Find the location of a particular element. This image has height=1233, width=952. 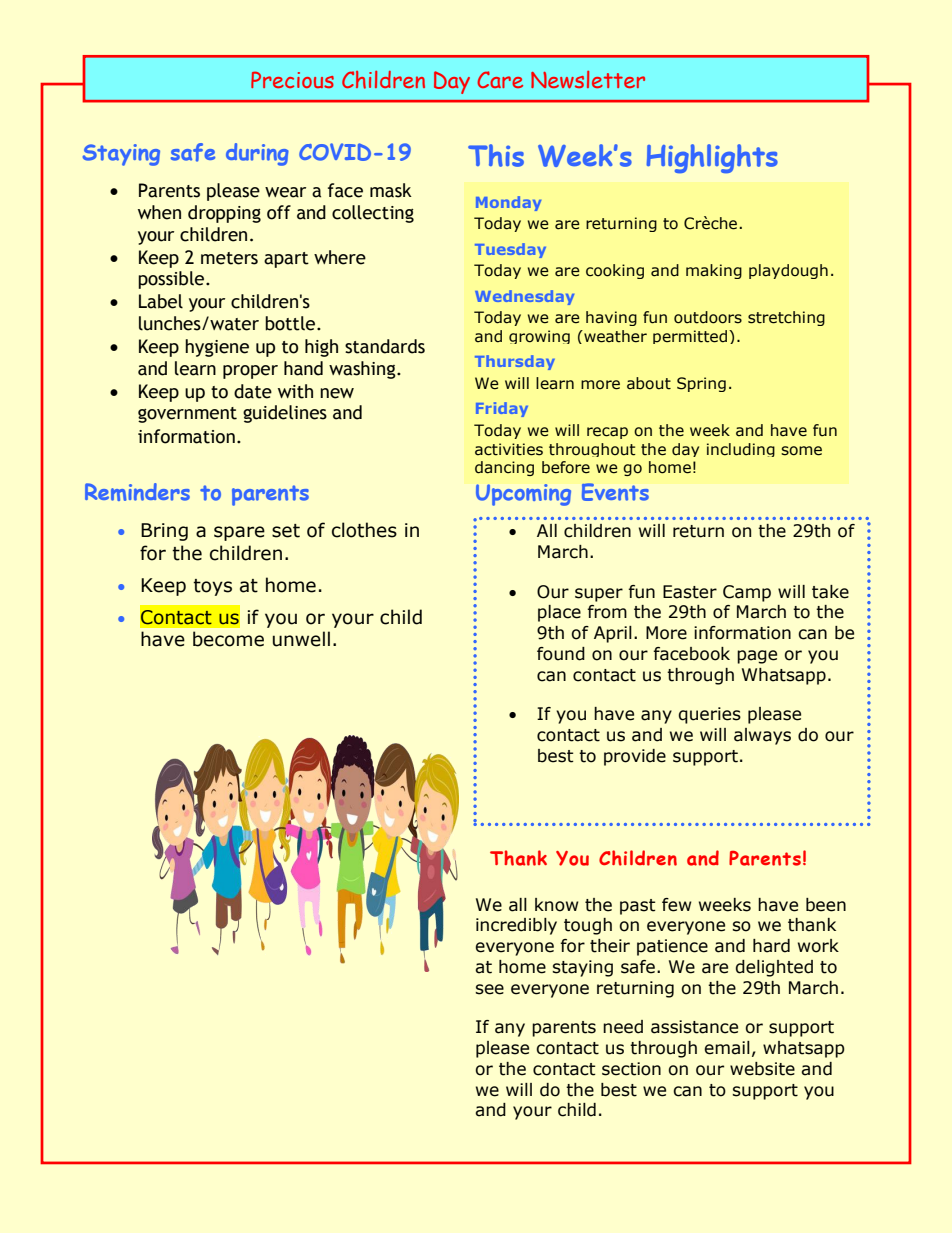

always is located at coordinates (762, 736).
